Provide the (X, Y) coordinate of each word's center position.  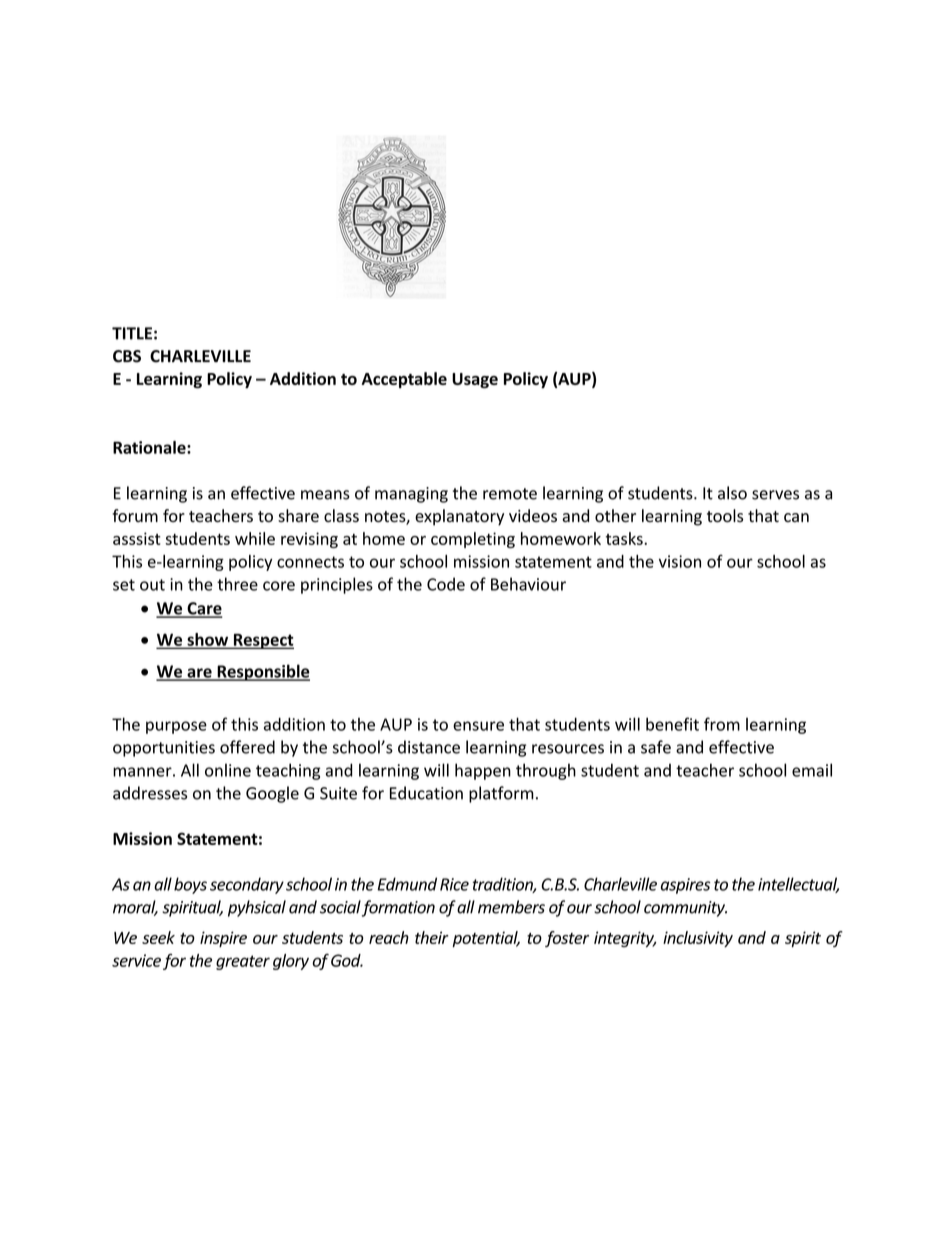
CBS (127, 356)
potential (486, 939)
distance (429, 747)
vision (680, 561)
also (732, 493)
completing (473, 540)
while (255, 538)
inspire (223, 939)
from (722, 724)
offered (247, 747)
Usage (475, 381)
